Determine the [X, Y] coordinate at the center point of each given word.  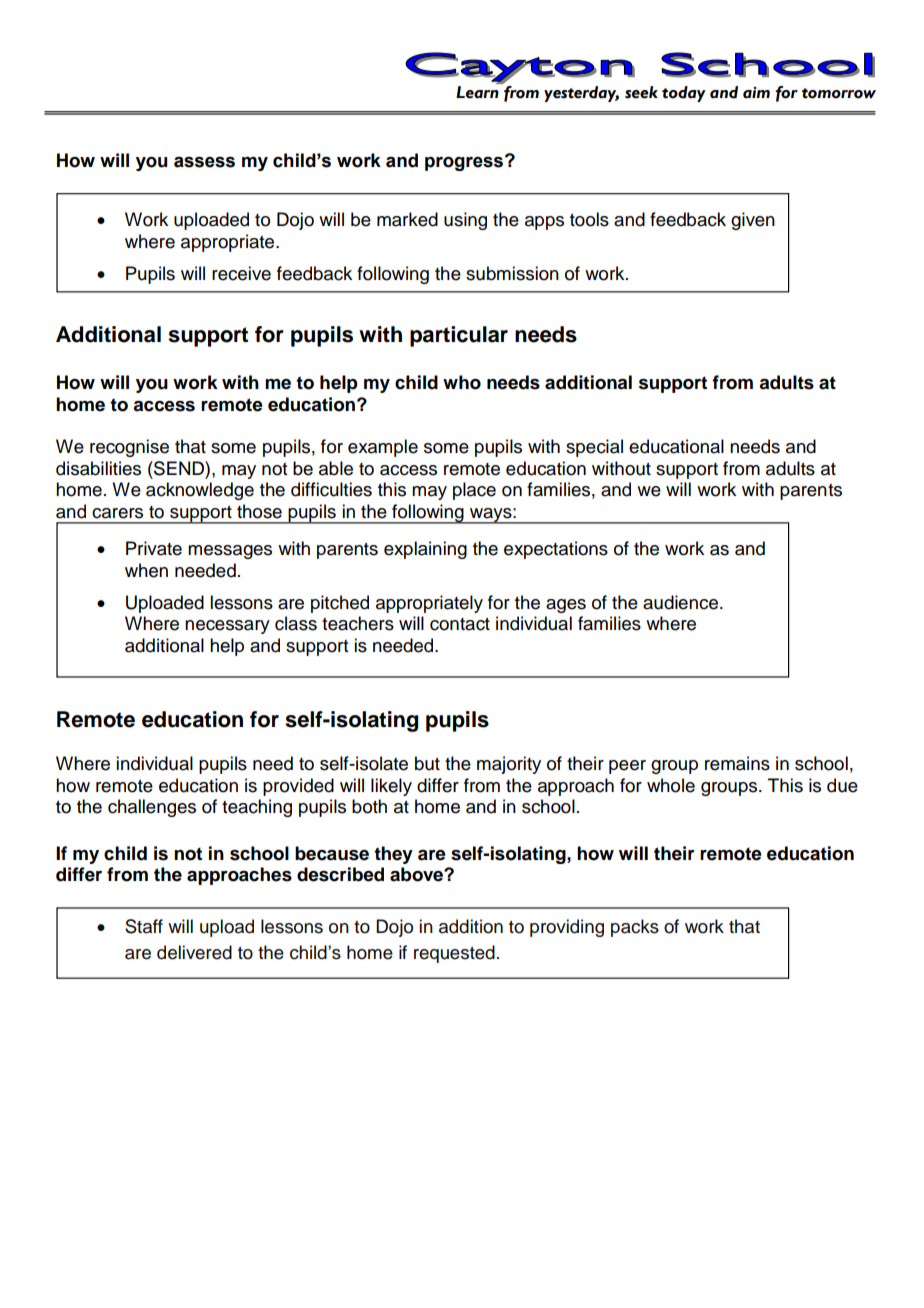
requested [454, 954]
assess [204, 162]
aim [756, 93]
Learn [477, 92]
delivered [194, 952]
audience [682, 602]
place [474, 491]
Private [154, 548]
